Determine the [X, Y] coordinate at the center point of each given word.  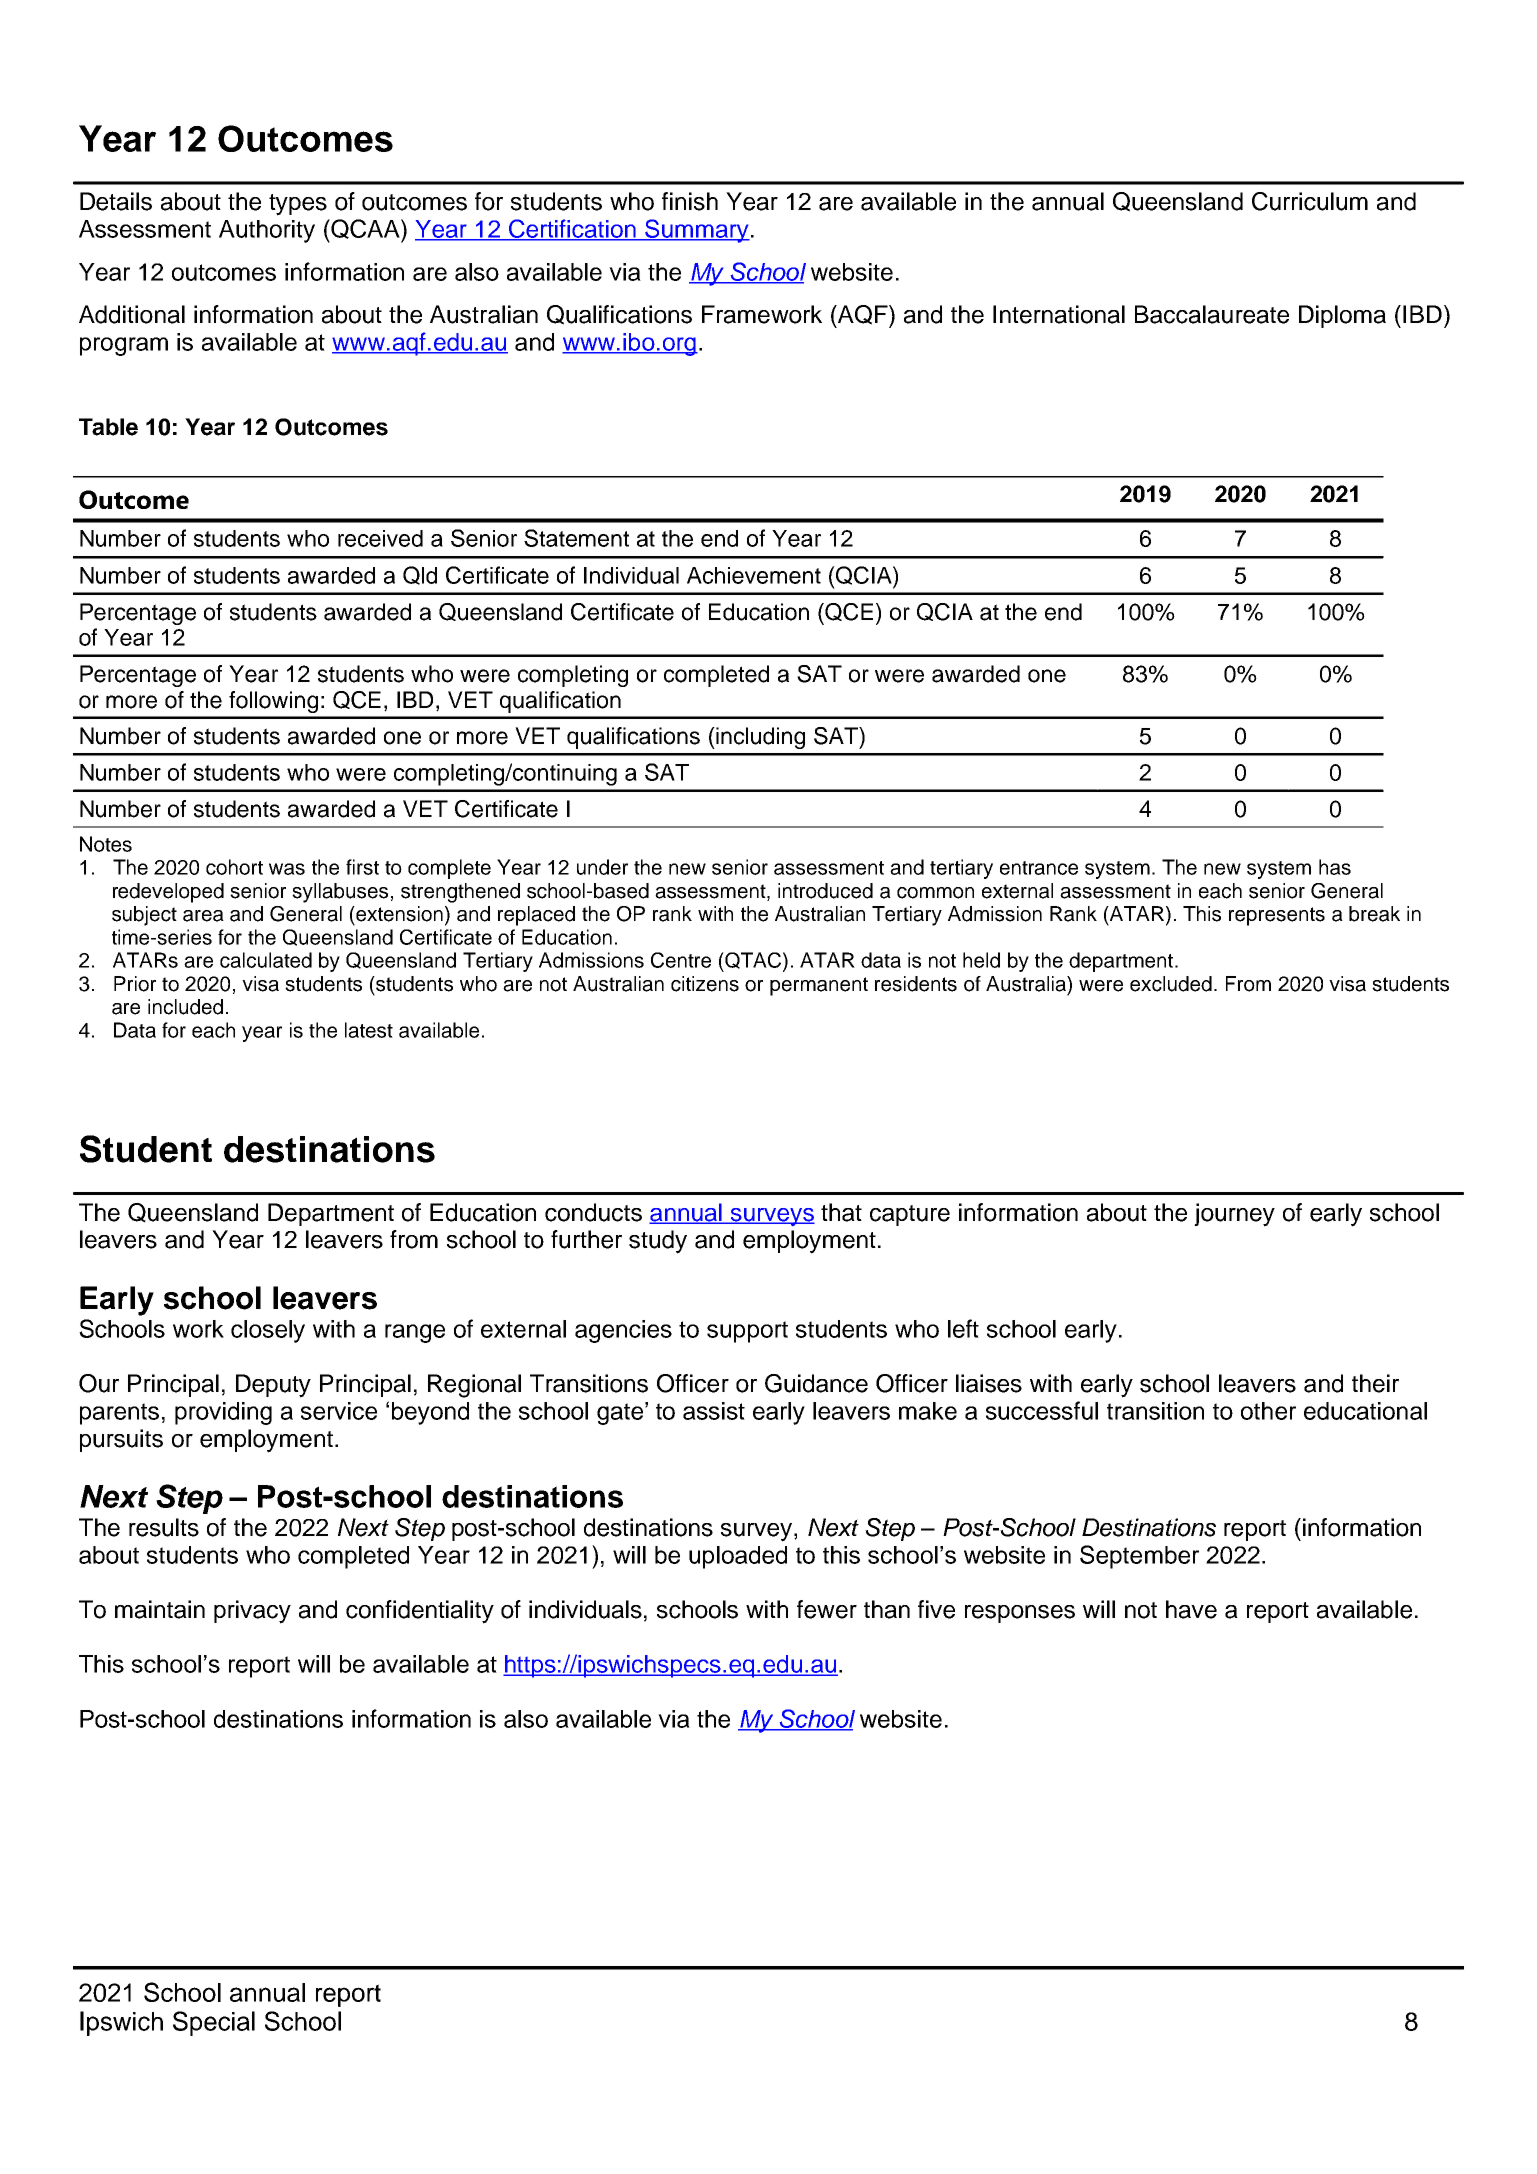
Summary [696, 231]
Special [214, 2023]
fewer [827, 1609]
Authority [267, 231]
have [1191, 1609]
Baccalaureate [1212, 314]
